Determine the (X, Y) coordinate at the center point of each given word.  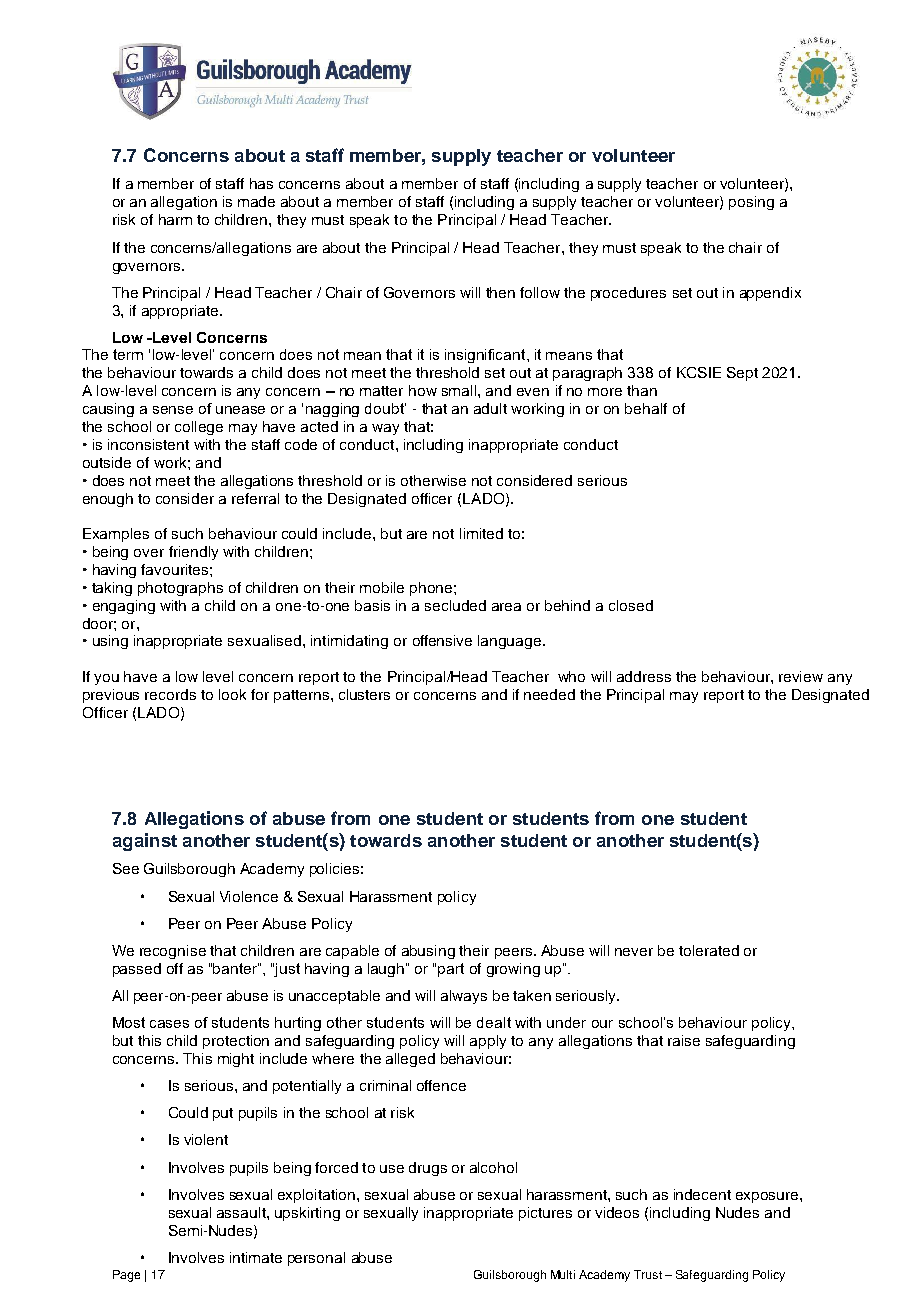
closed (631, 605)
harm (175, 219)
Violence (249, 896)
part (451, 970)
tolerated (709, 950)
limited (481, 533)
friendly (193, 553)
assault (242, 1212)
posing (751, 203)
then (500, 292)
